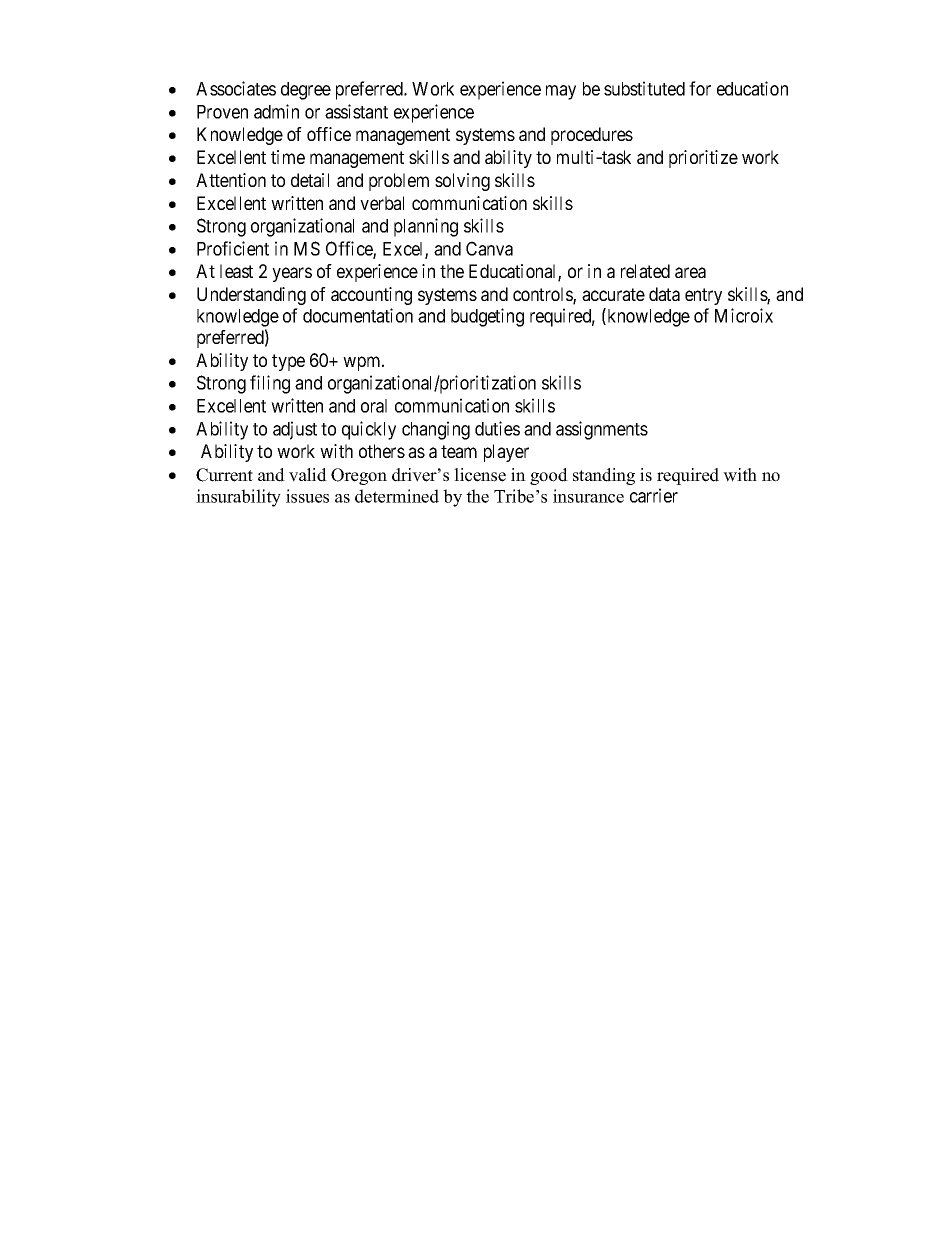 The height and width of the image is (1233, 952). I want to click on years, so click(292, 274).
